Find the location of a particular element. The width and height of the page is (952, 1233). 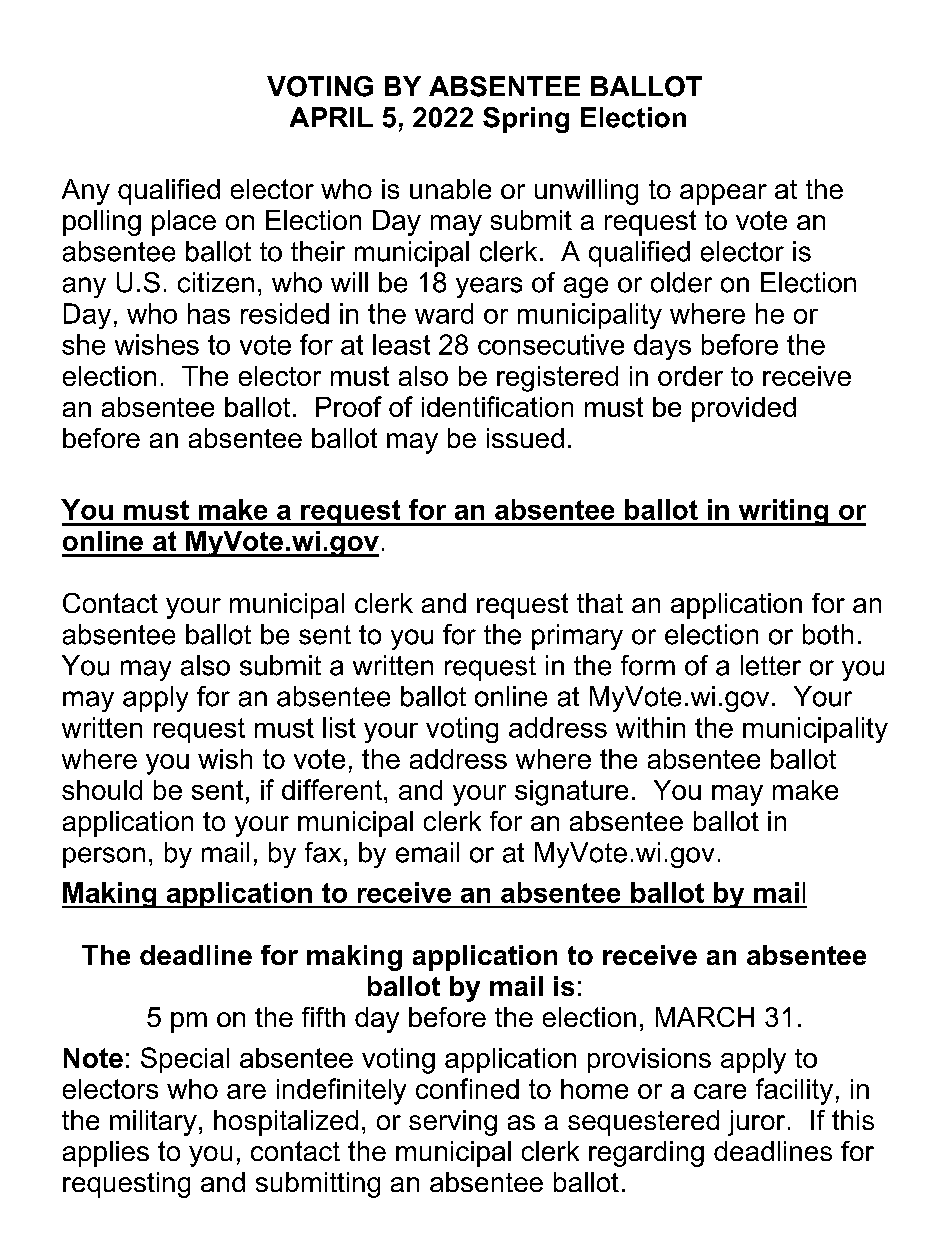

place is located at coordinates (184, 223).
